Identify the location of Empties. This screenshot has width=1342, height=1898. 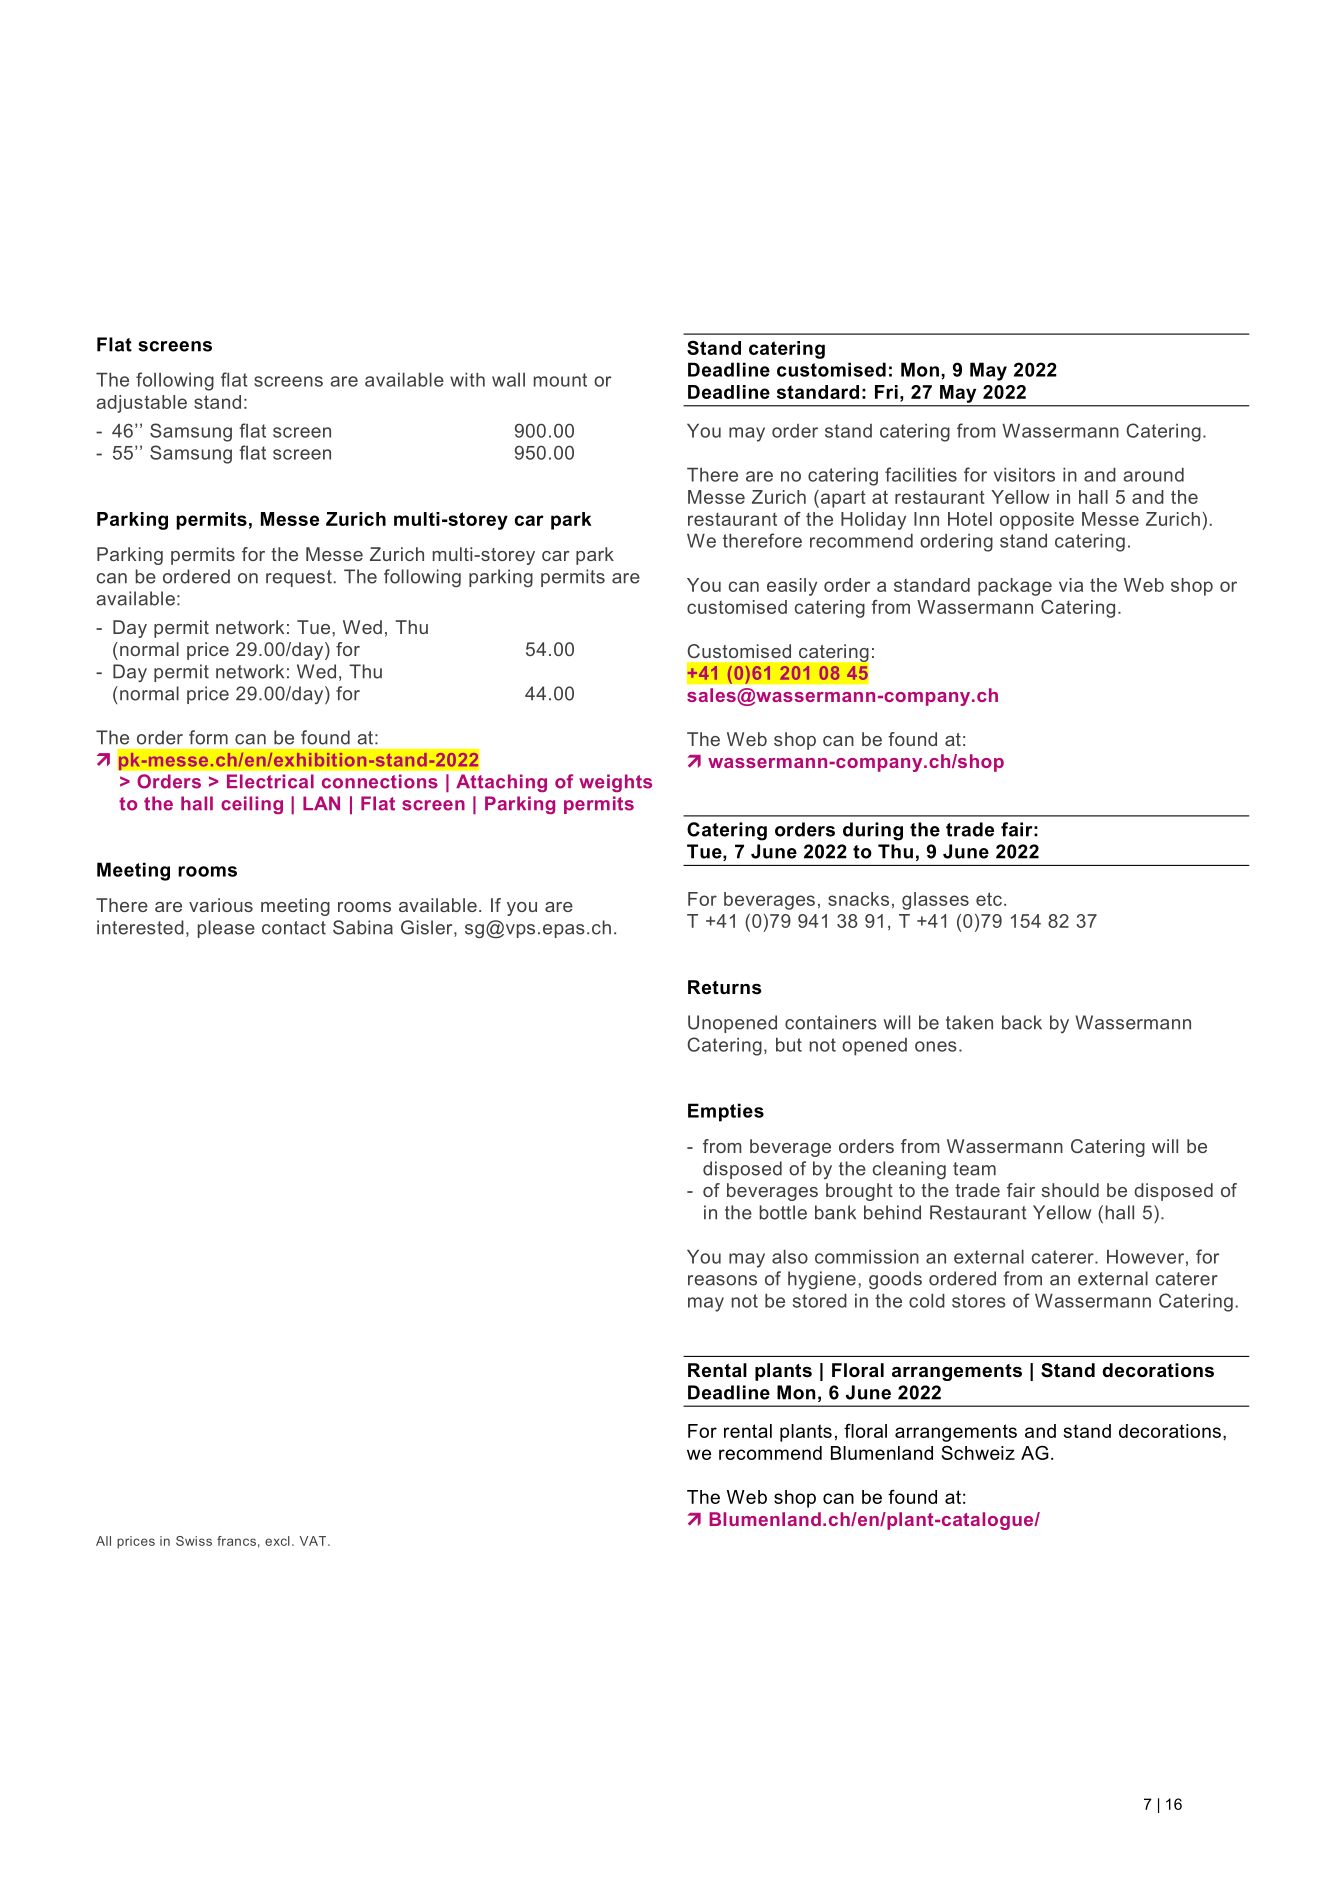
(726, 1112).
